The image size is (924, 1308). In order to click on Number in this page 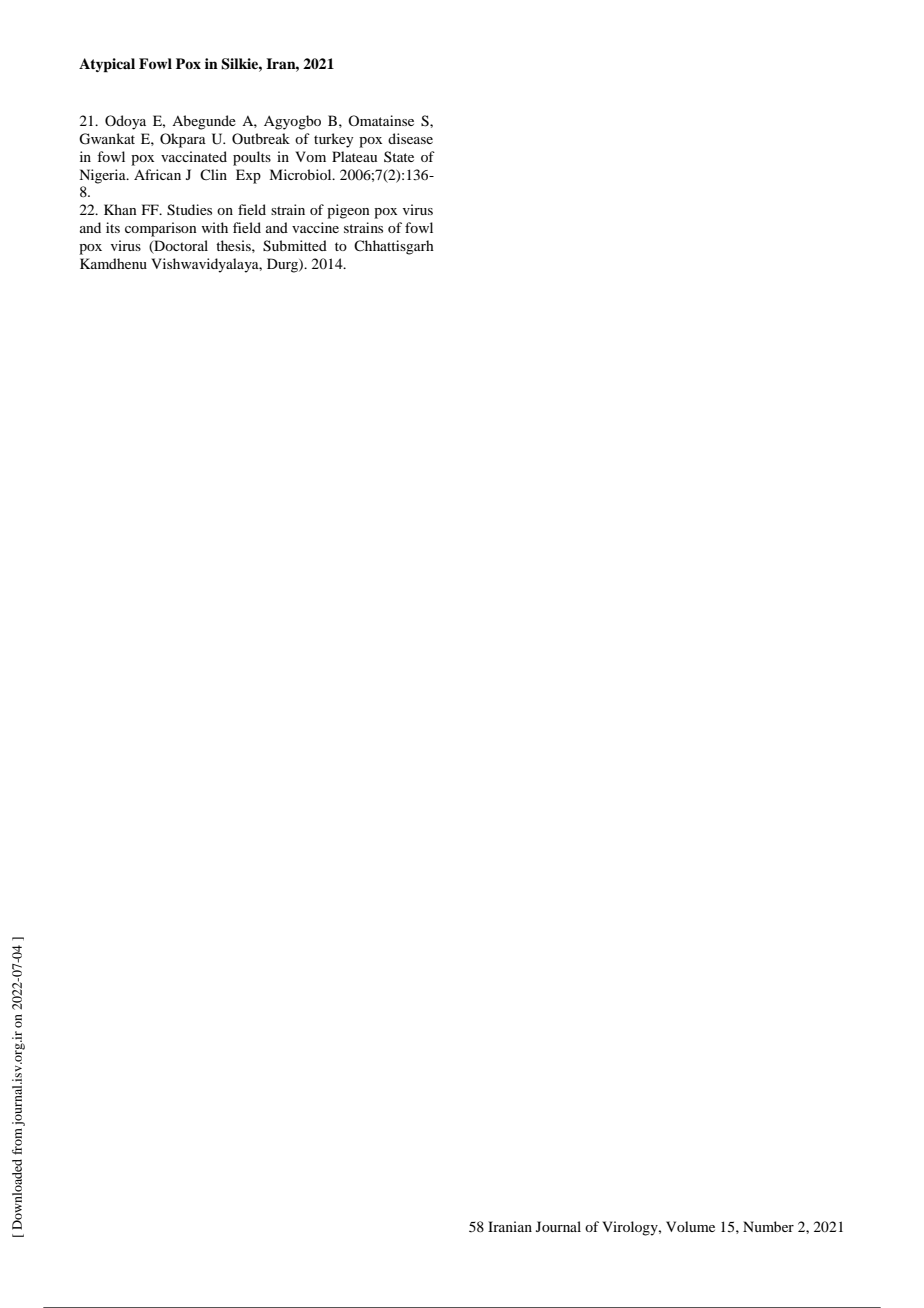, I will do `click(768, 1226)`.
